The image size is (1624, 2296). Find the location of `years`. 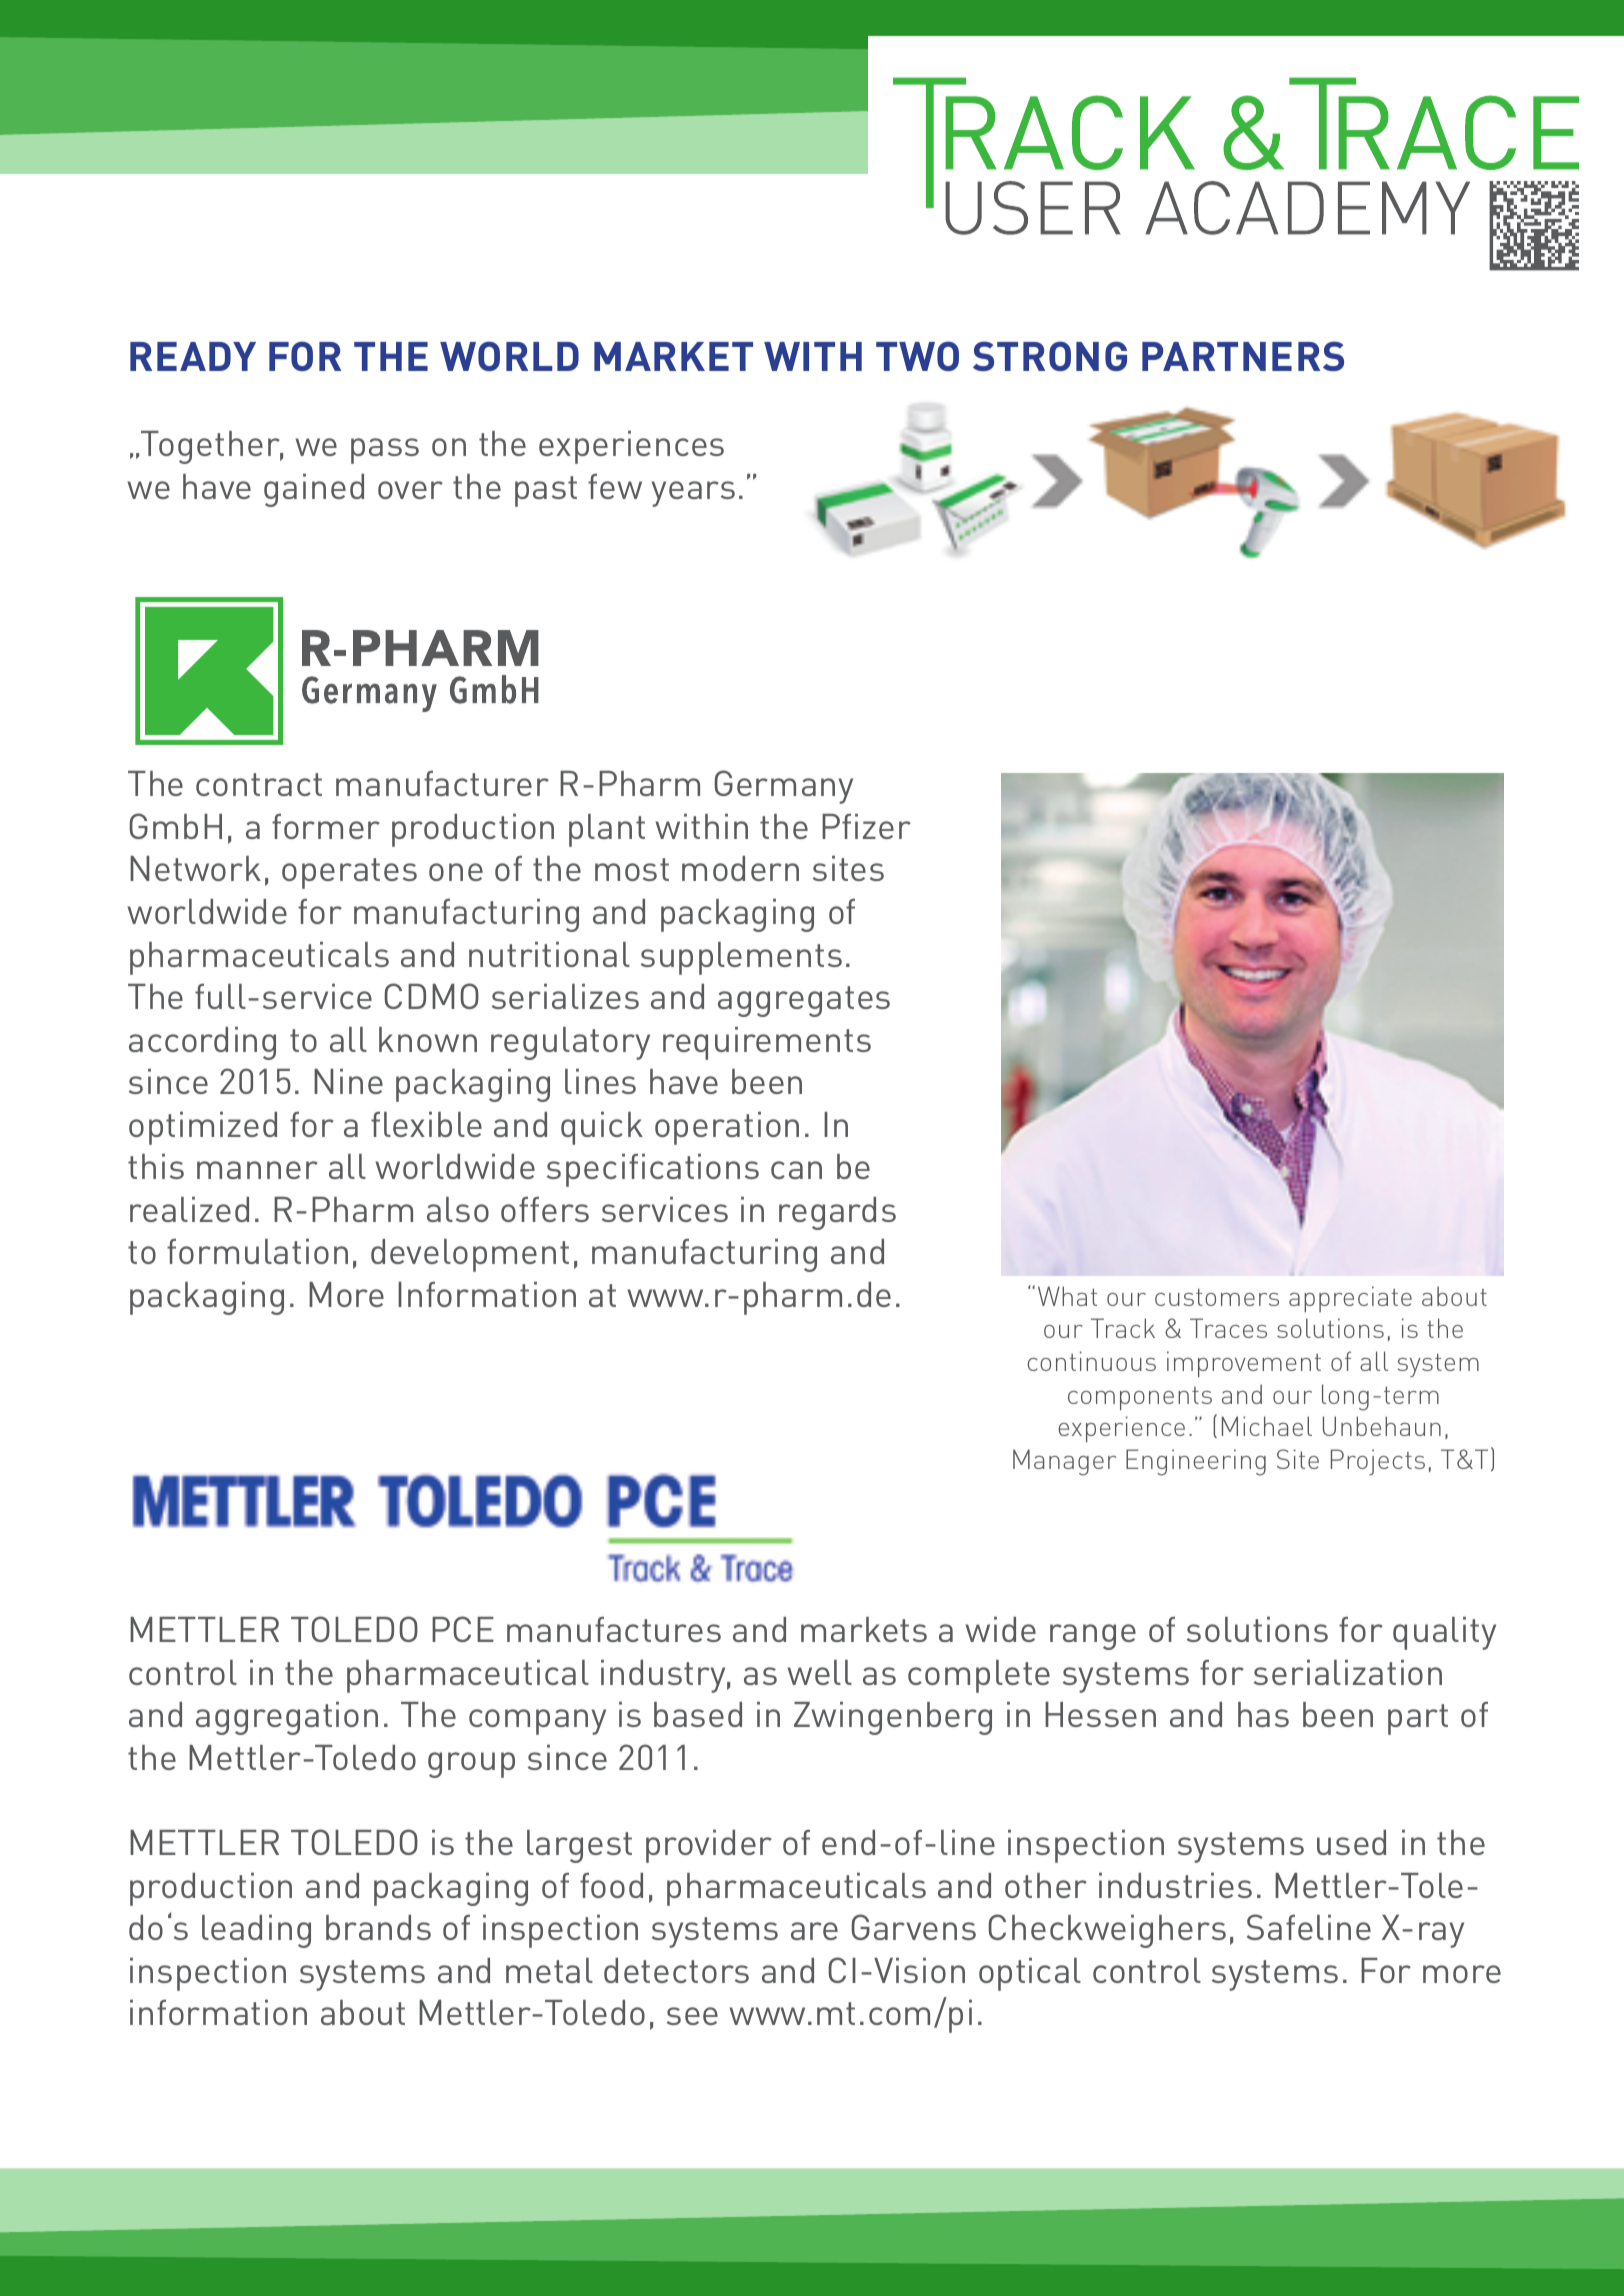

years is located at coordinates (693, 494).
